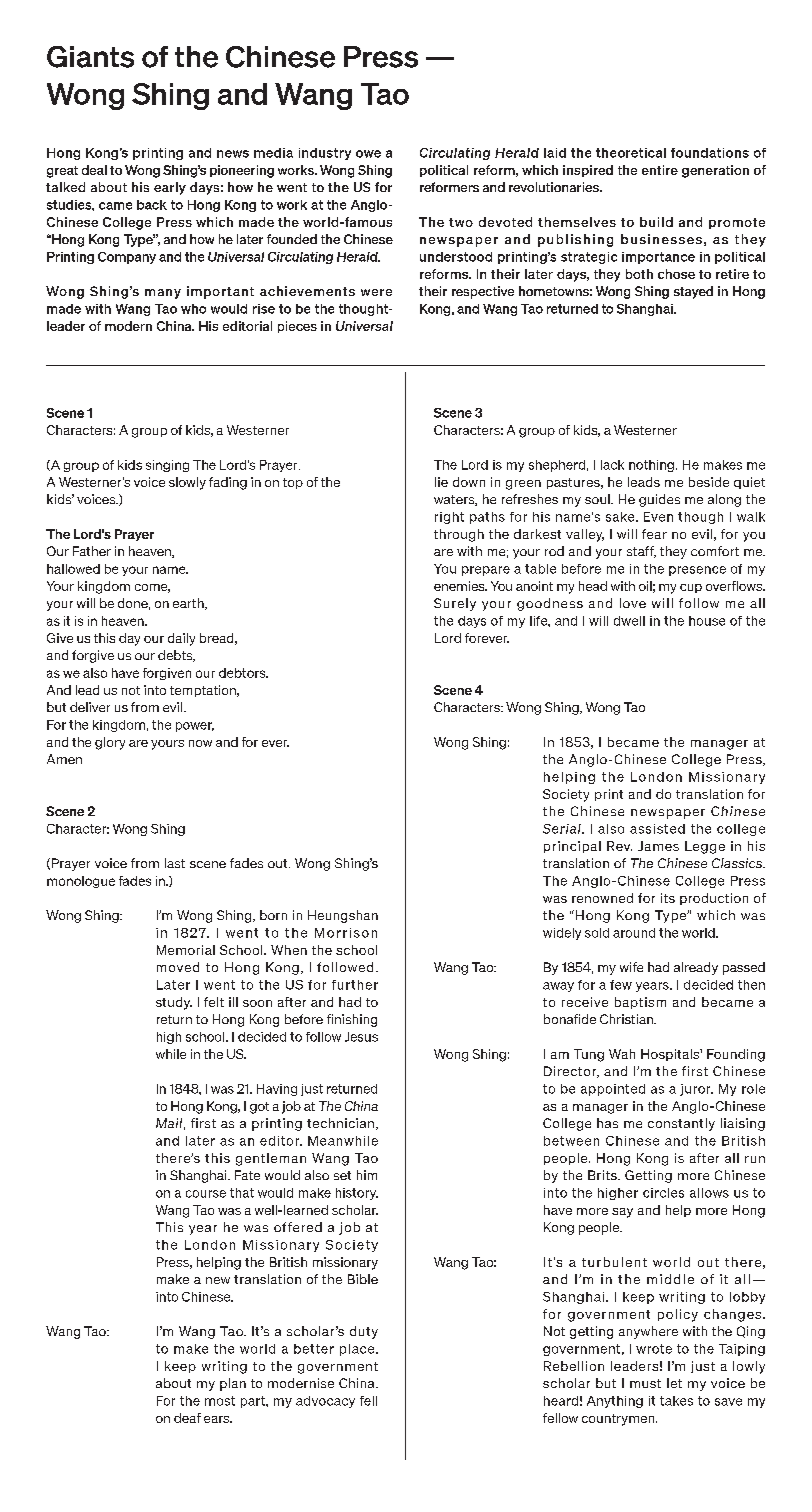 Image resolution: width=812 pixels, height=1512 pixels. I want to click on already, so click(696, 968).
